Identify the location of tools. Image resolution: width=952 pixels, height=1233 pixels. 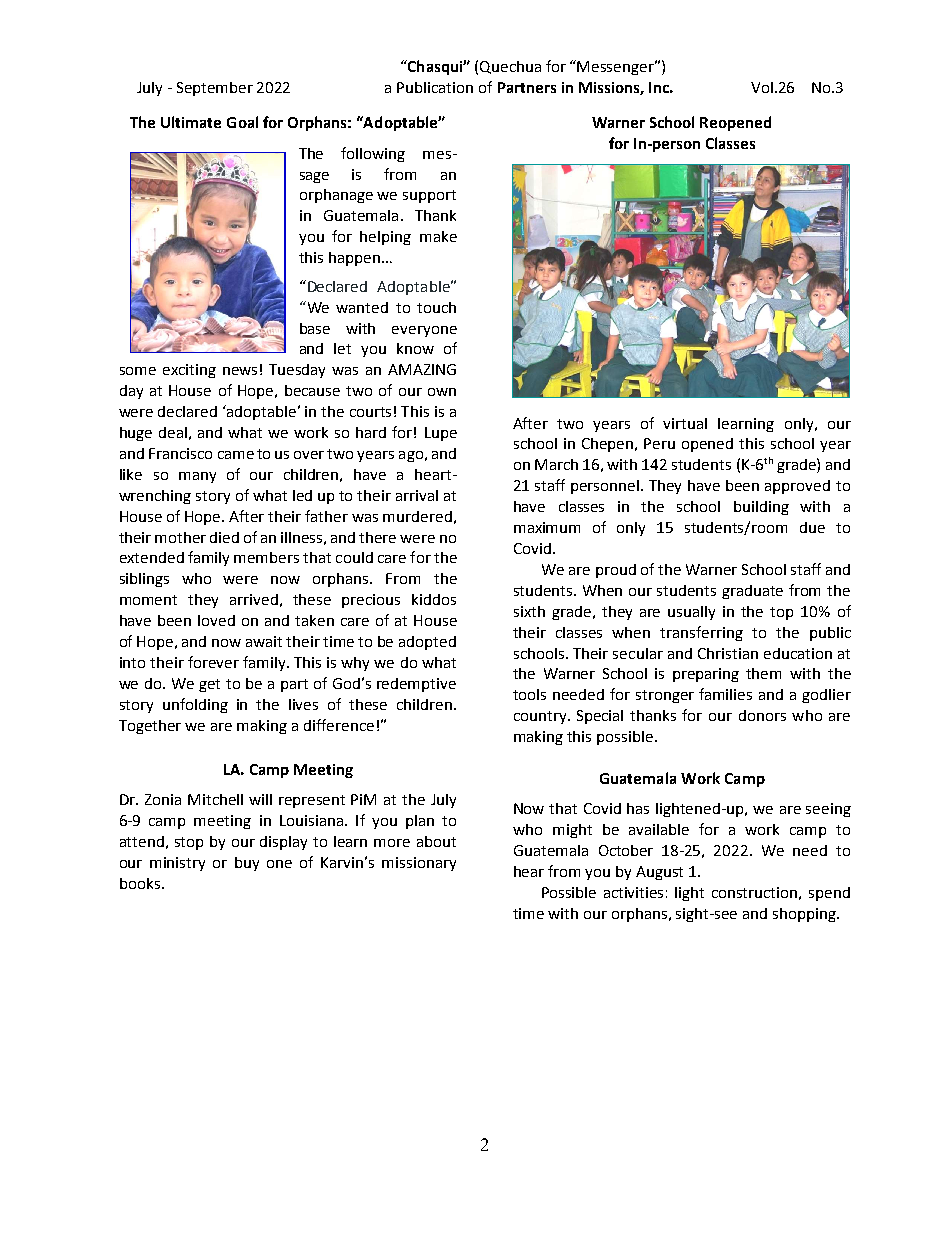
(529, 694).
